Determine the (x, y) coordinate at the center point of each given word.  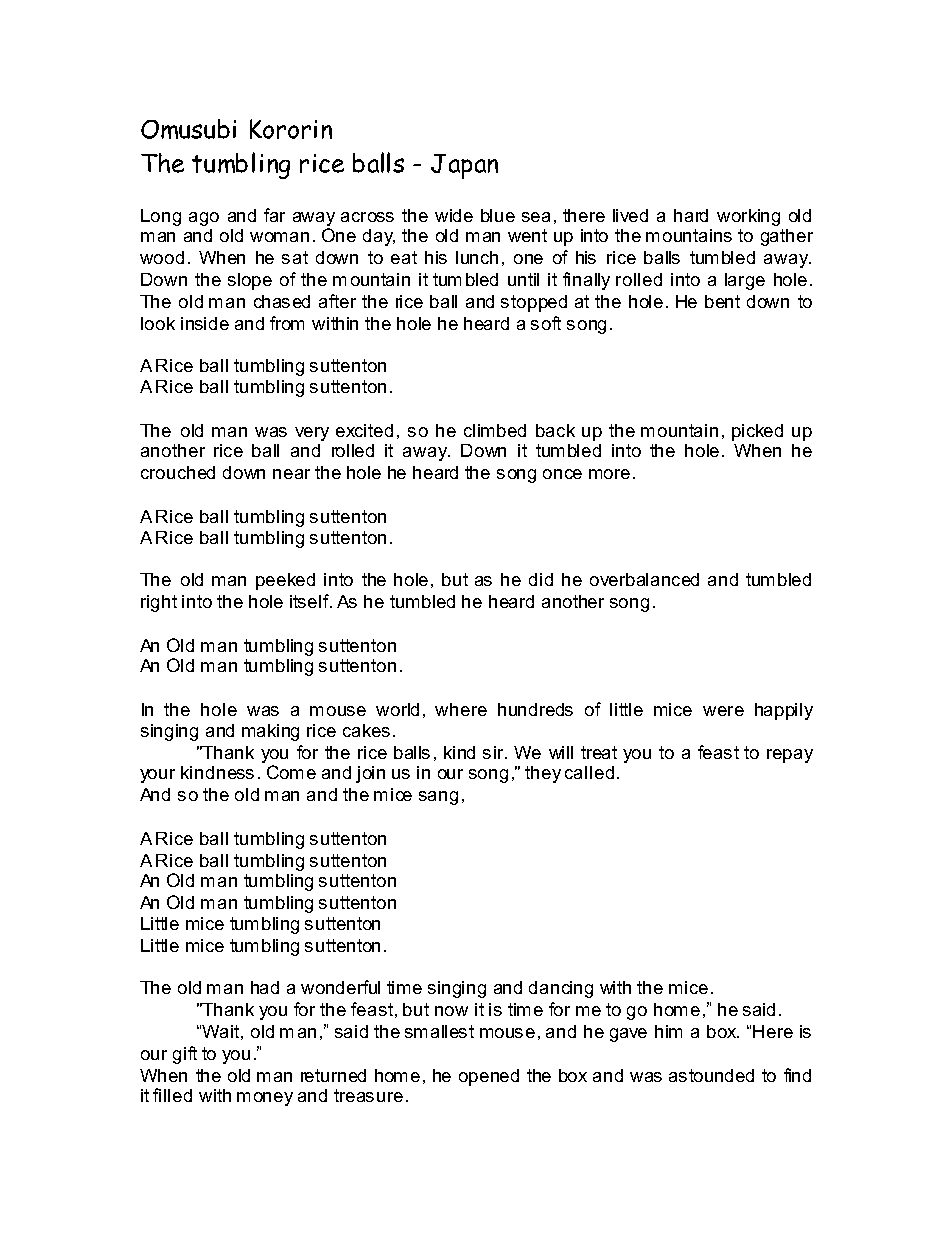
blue (498, 215)
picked (757, 432)
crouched (178, 472)
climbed (495, 430)
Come (291, 772)
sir (495, 752)
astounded (711, 1075)
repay (790, 756)
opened (489, 1077)
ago (204, 219)
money (265, 1099)
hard (691, 215)
